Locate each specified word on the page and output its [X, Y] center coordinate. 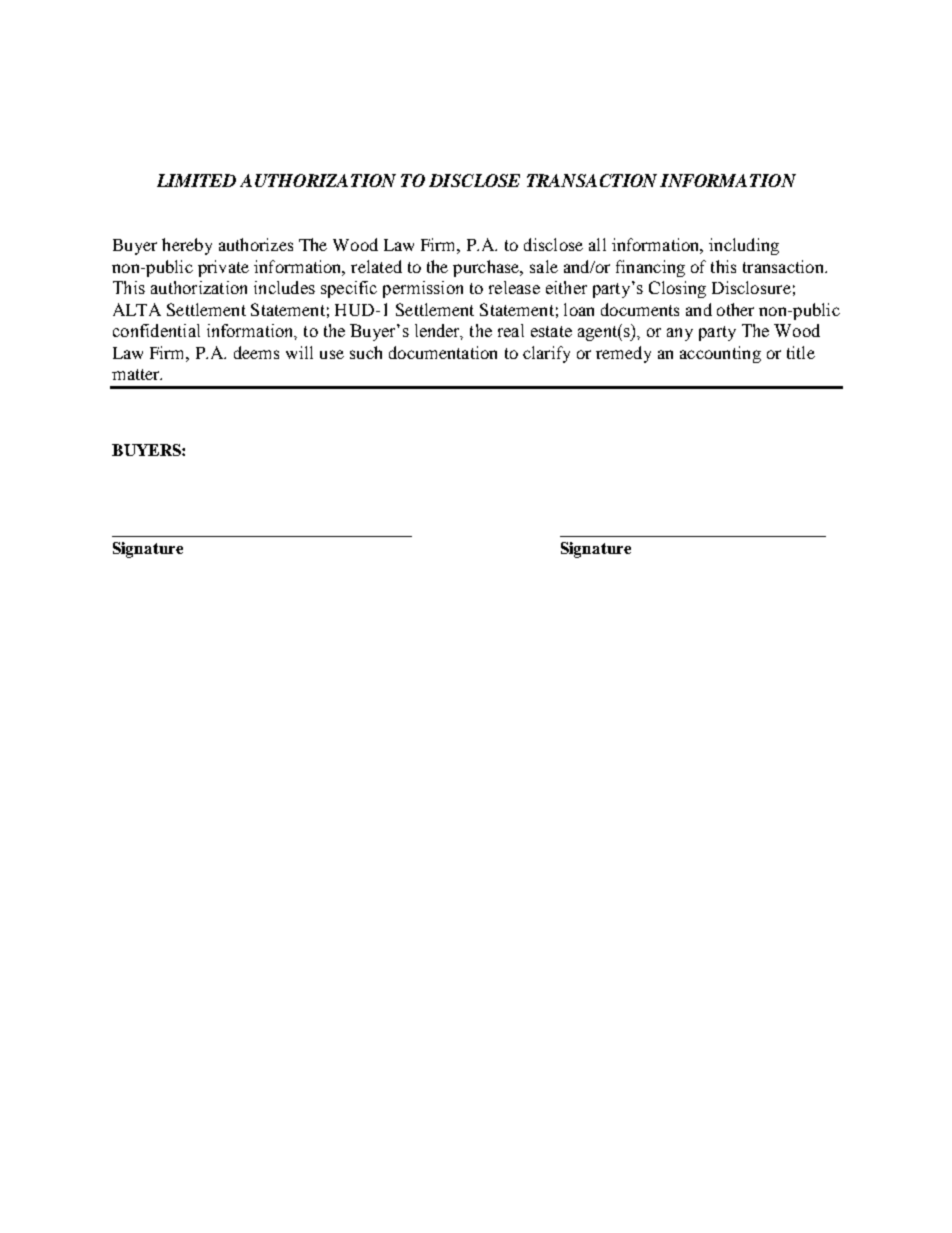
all [597, 244]
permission [423, 289]
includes [284, 287]
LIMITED [196, 180]
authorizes [256, 244]
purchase [487, 268]
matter [137, 374]
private [223, 268]
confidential [156, 330]
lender [439, 332]
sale [544, 266]
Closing [677, 289]
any [680, 334]
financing [650, 268]
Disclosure [751, 287]
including [744, 246]
